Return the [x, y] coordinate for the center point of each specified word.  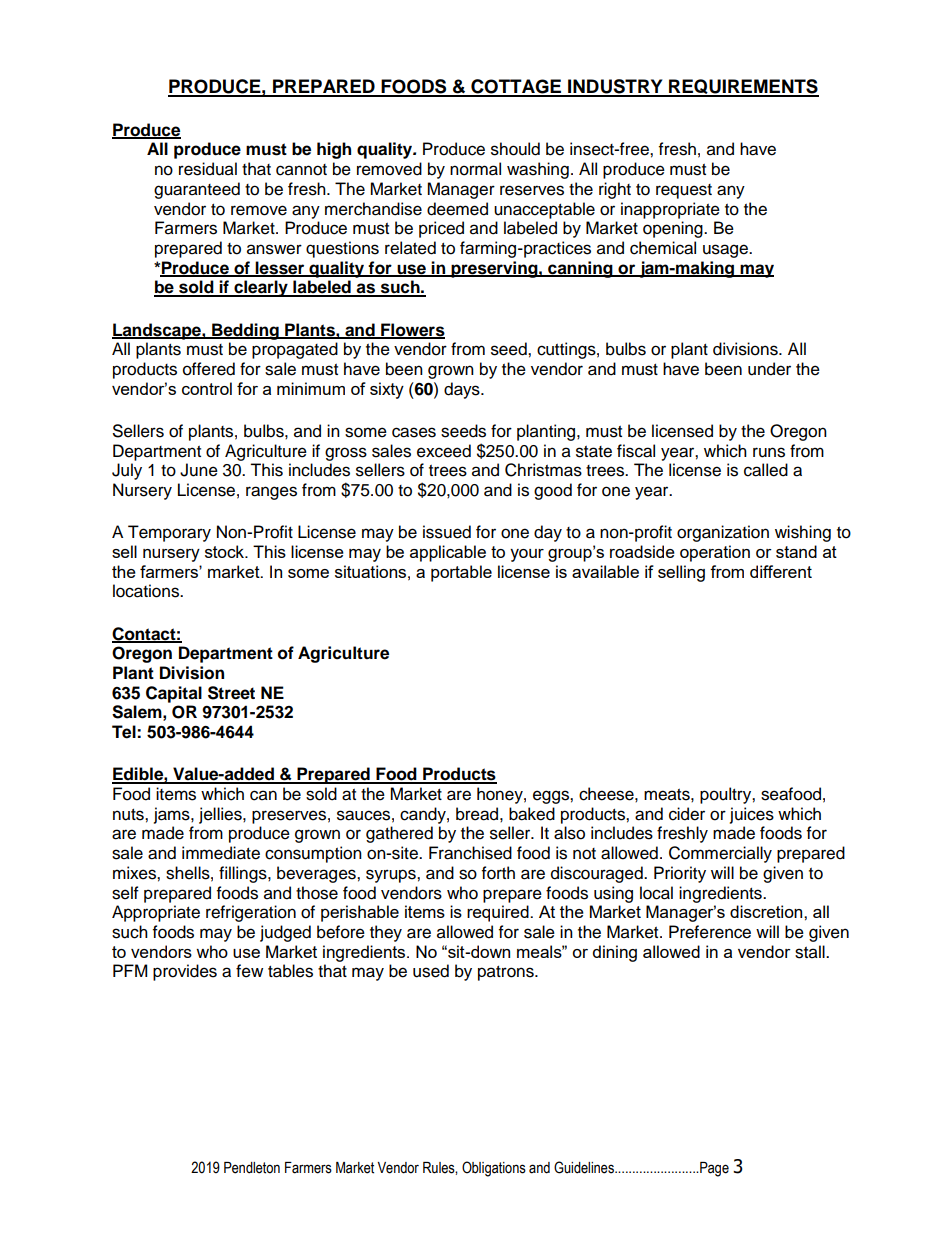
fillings [244, 874]
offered [209, 369]
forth [498, 873]
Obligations [494, 1169]
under [769, 369]
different [781, 571]
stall [811, 952]
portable [461, 573]
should [515, 149]
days [463, 390]
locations [147, 591]
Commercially [720, 854]
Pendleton [252, 1168]
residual [208, 169]
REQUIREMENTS [743, 88]
